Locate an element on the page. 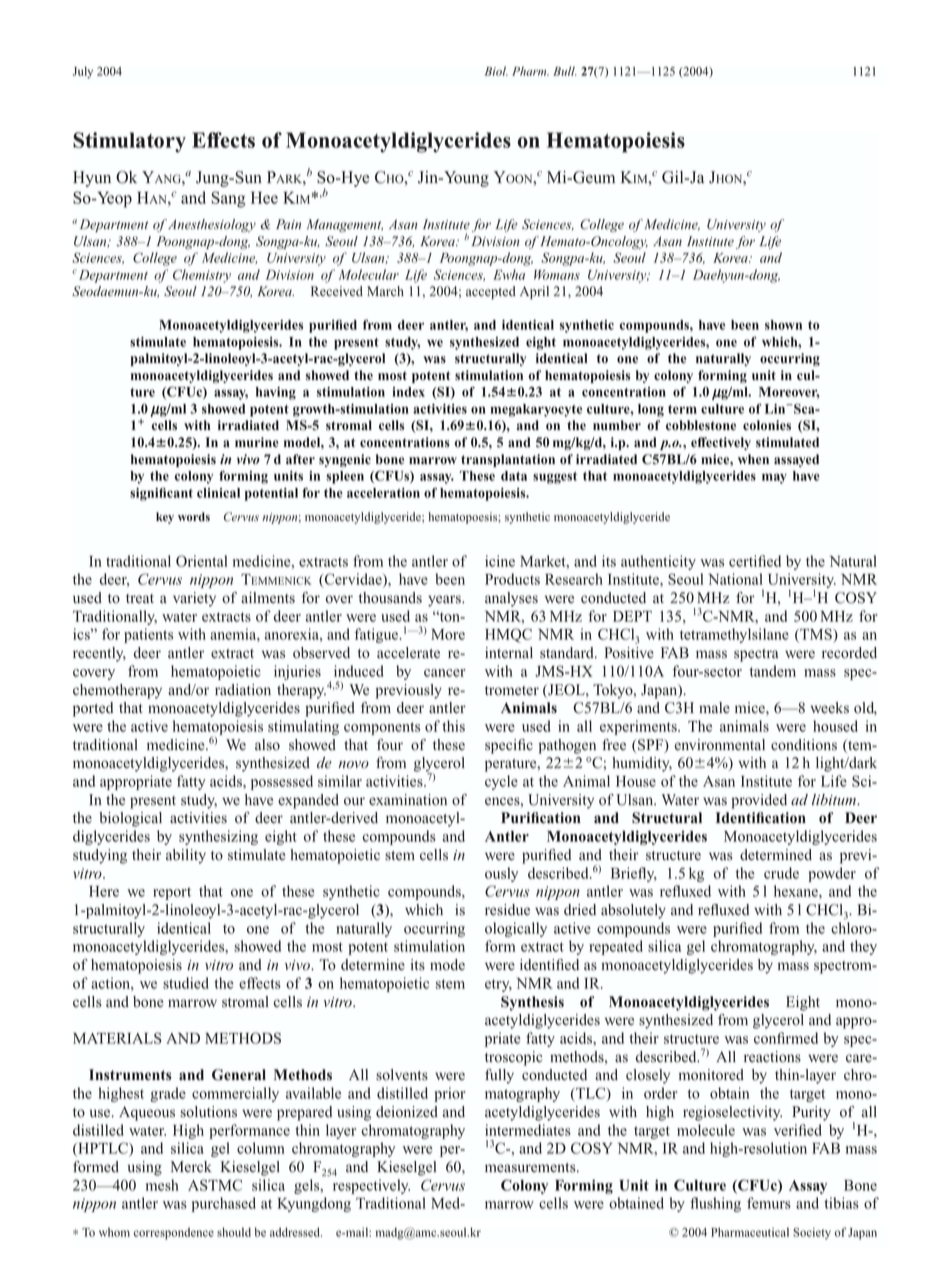  index is located at coordinates (408, 392).
